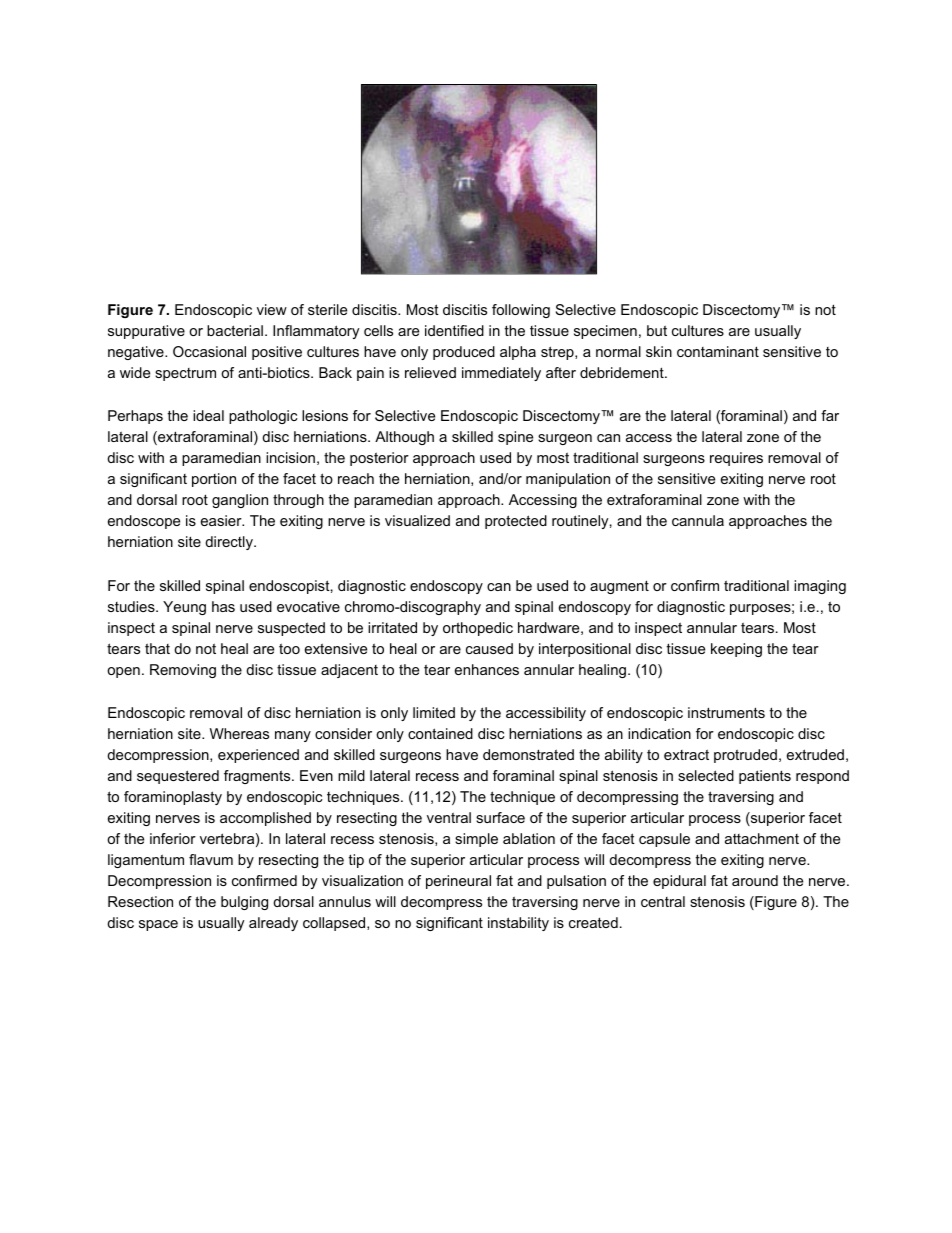 The image size is (952, 1233). I want to click on identified, so click(454, 330).
